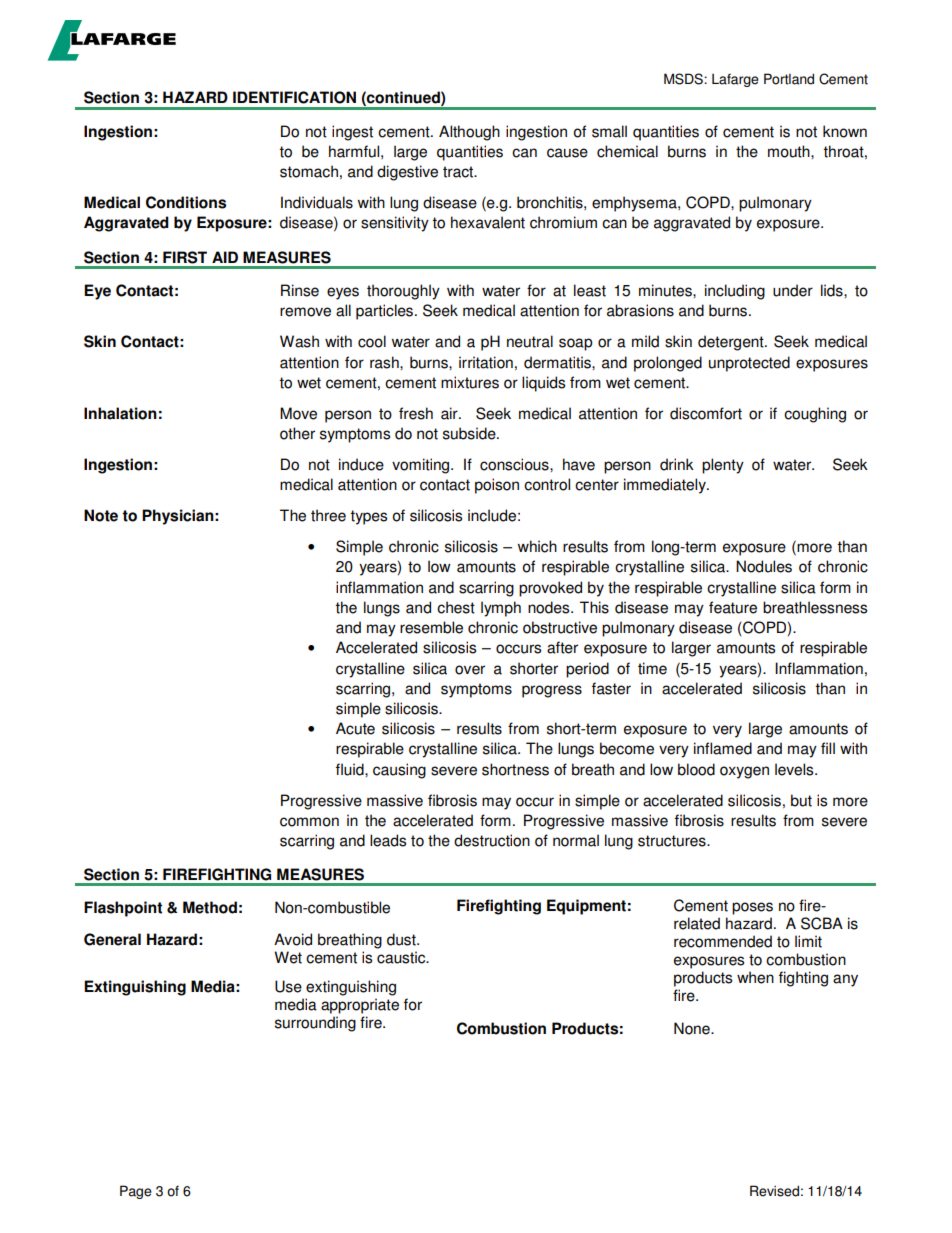  What do you see at coordinates (120, 413) in the image?
I see `Inhalation` at bounding box center [120, 413].
